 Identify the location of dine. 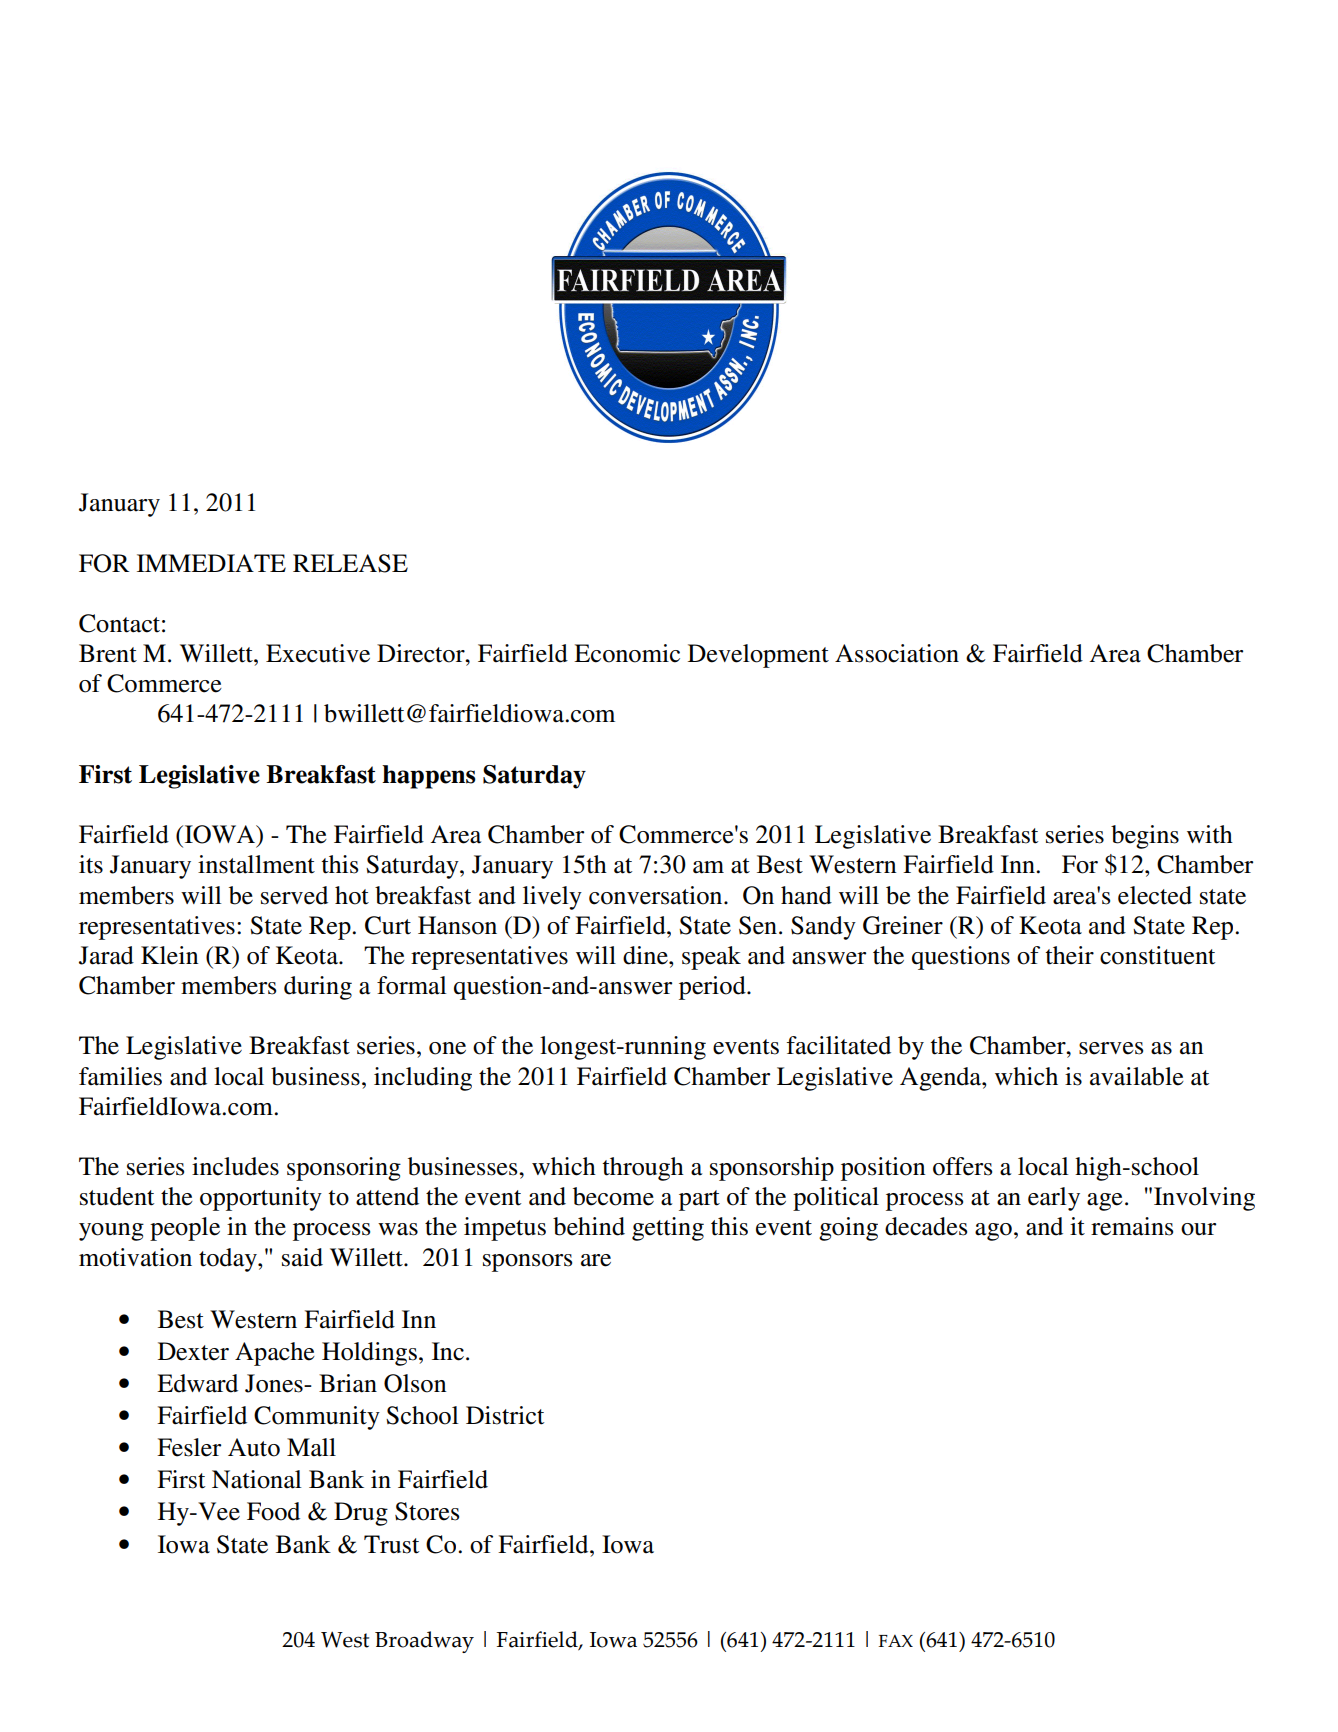
(646, 955).
